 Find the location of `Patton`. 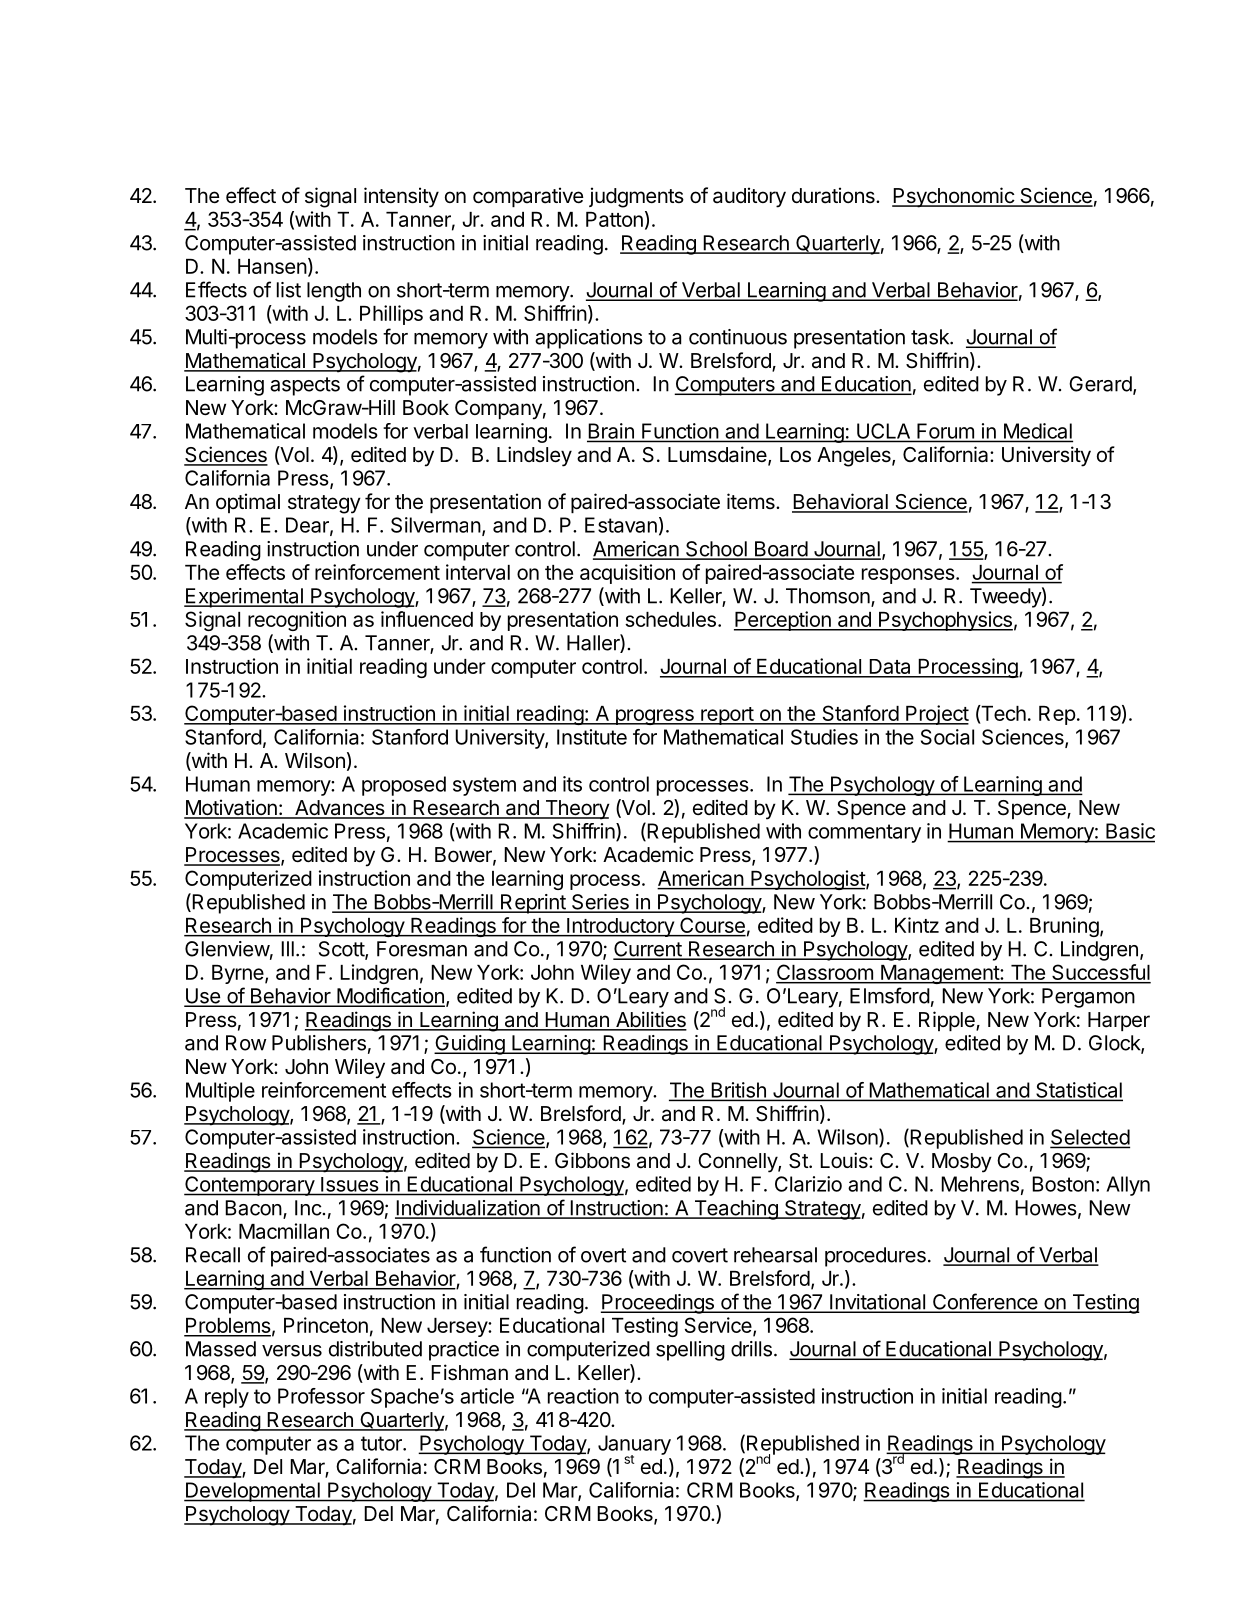

Patton is located at coordinates (614, 219).
